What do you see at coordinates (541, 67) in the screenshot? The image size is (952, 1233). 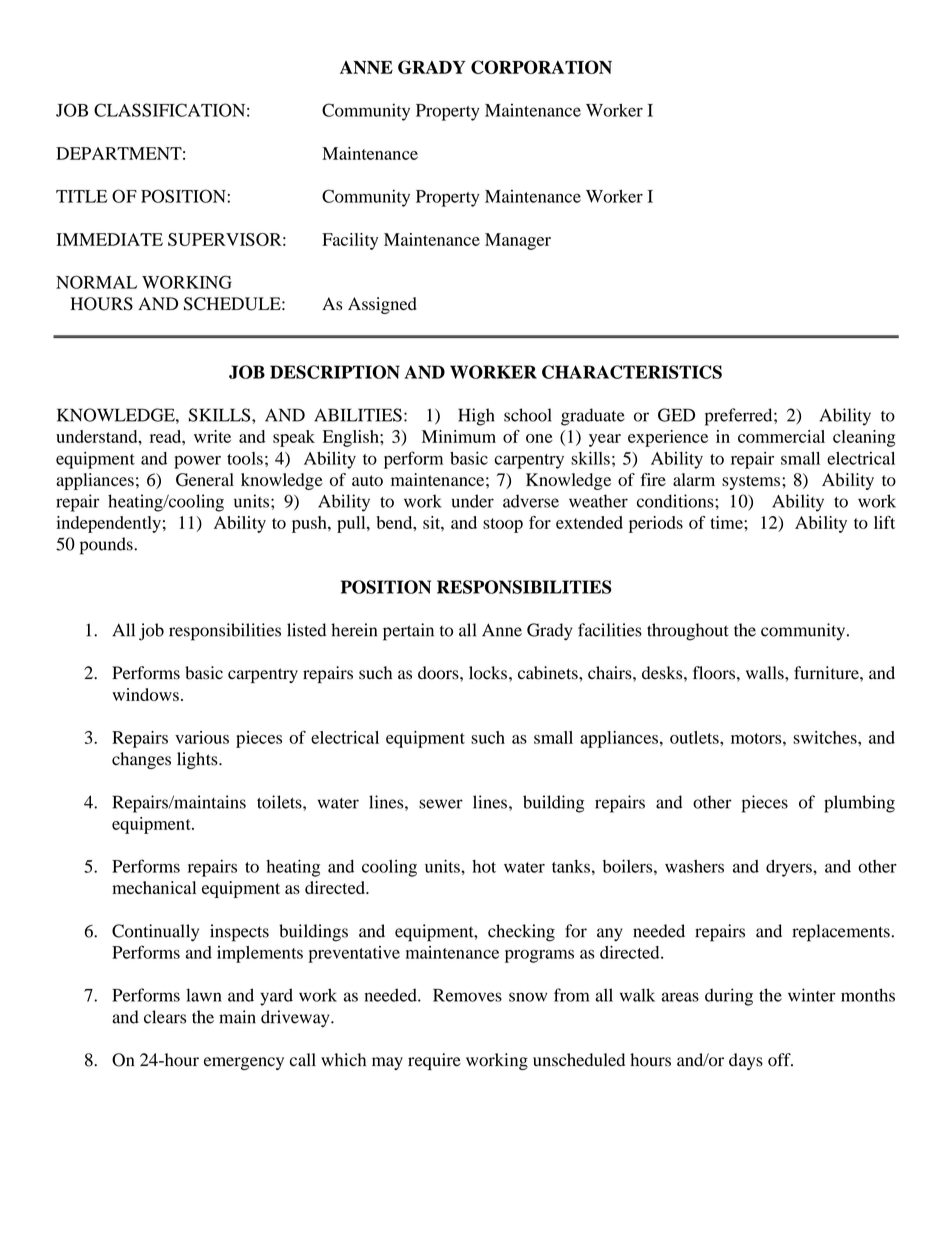 I see `CORPORATION` at bounding box center [541, 67].
